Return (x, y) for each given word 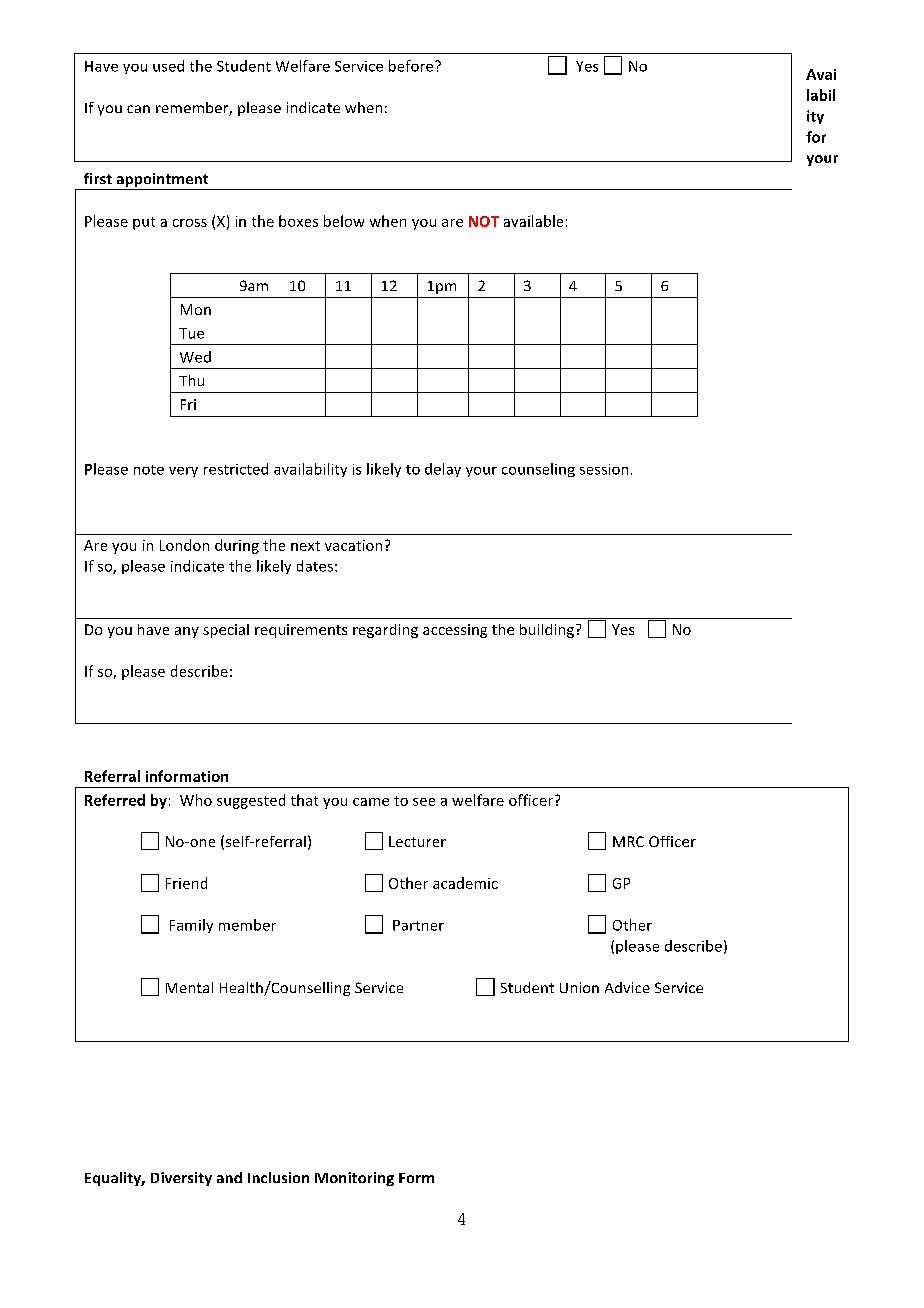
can (138, 109)
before (412, 66)
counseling (538, 470)
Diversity (181, 1179)
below (344, 221)
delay (443, 470)
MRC (628, 841)
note (149, 470)
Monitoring (354, 1179)
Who (196, 800)
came (371, 802)
